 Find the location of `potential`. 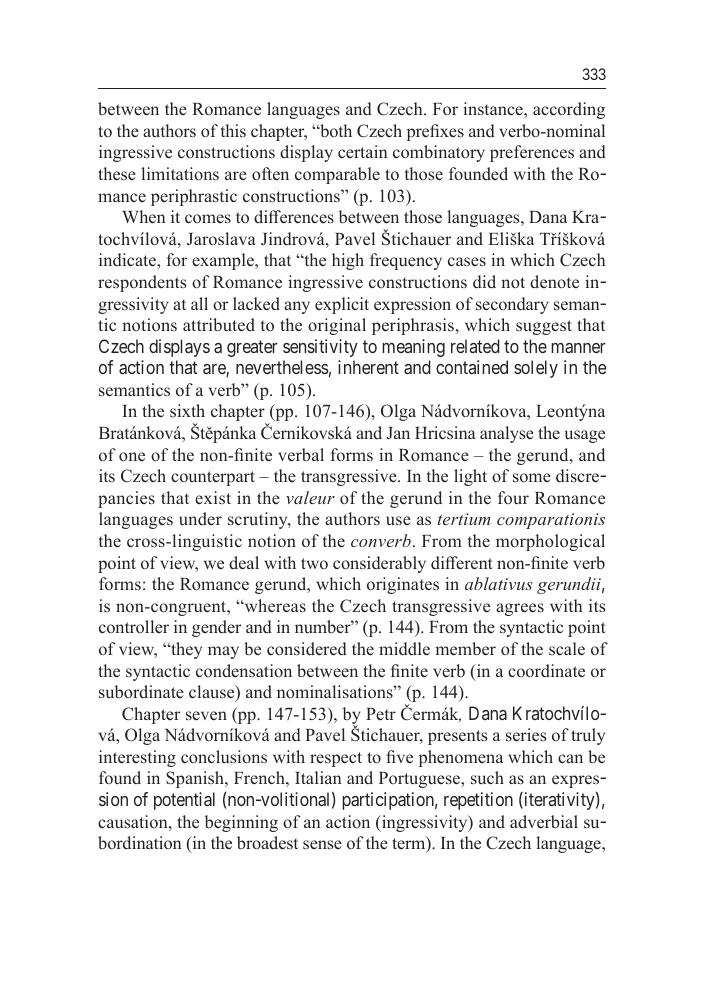

potential is located at coordinates (184, 801).
